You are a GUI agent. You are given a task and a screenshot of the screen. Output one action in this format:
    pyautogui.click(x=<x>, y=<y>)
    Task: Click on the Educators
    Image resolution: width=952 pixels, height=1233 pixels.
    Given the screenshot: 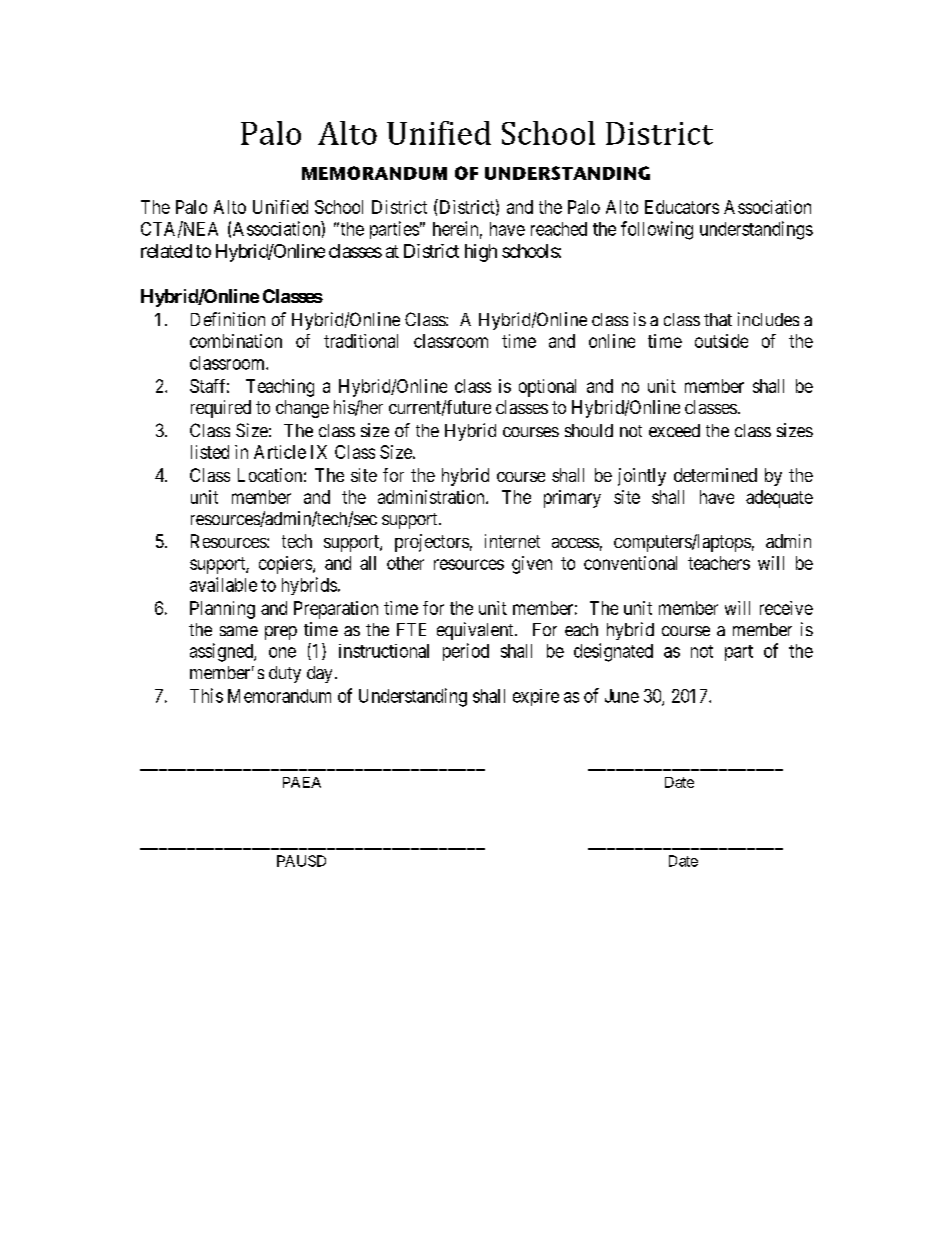 What is the action you would take?
    pyautogui.click(x=682, y=207)
